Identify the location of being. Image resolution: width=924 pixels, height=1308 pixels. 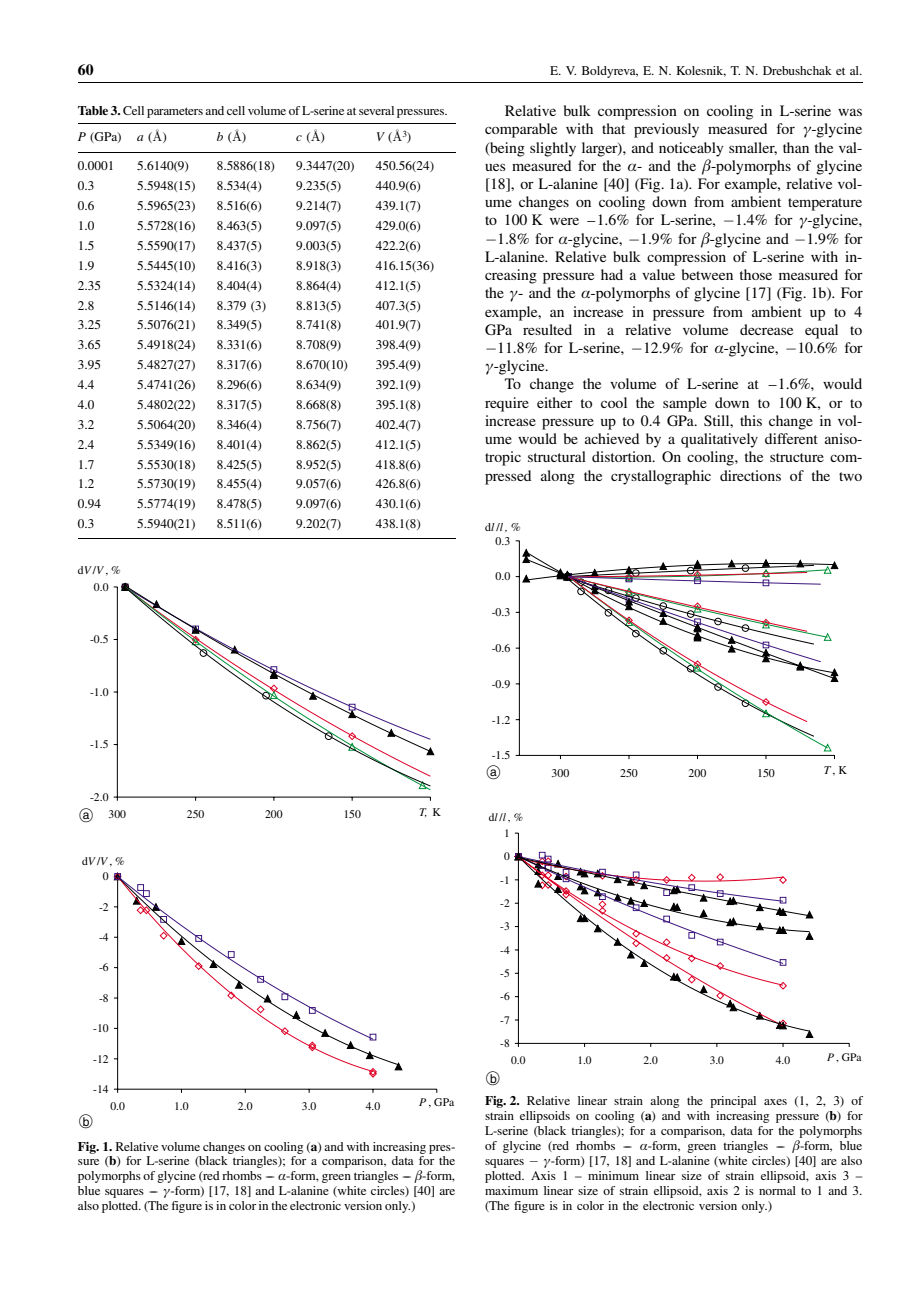
(506, 149).
